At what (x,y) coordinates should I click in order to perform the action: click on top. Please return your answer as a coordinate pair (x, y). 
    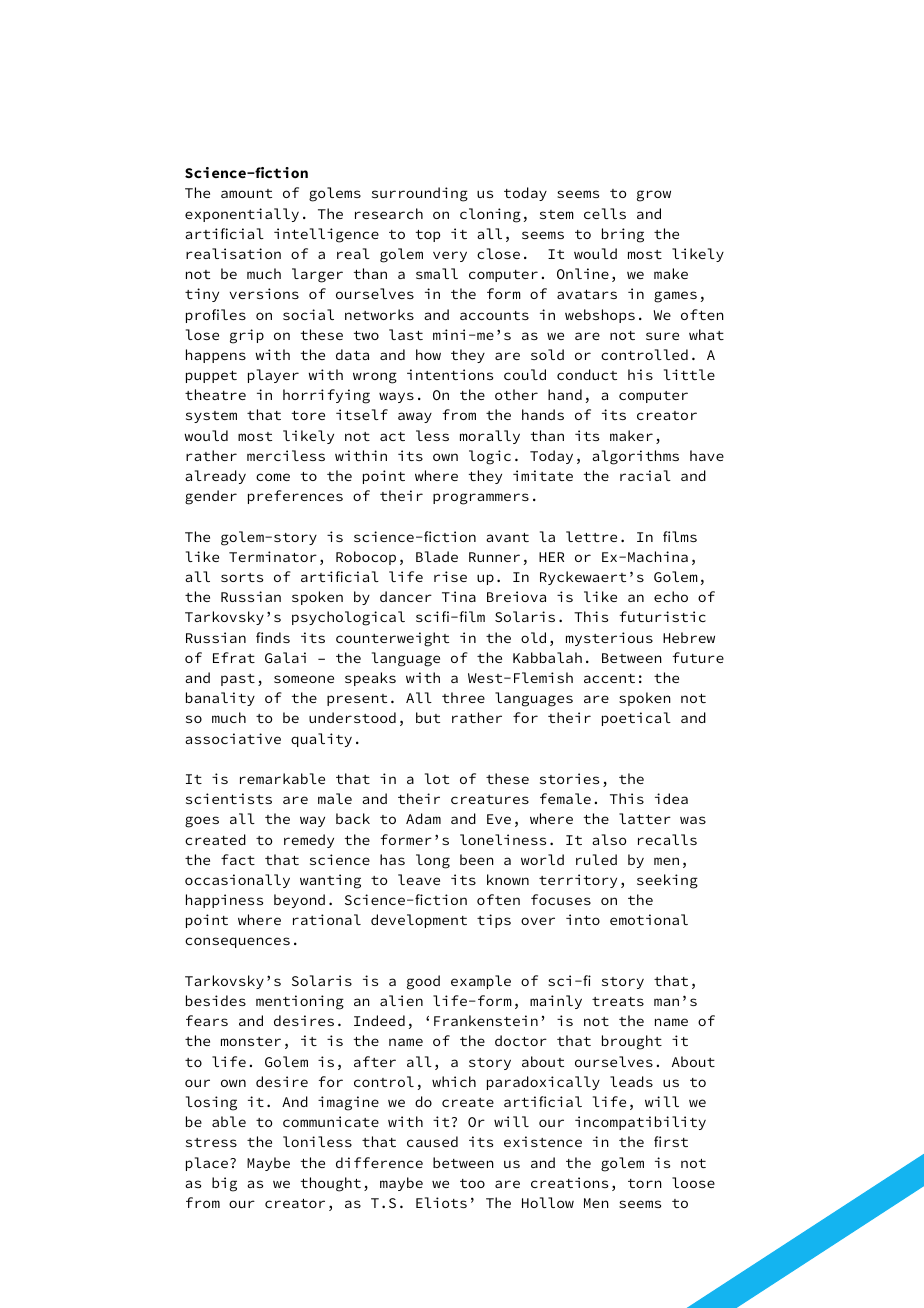
    Looking at the image, I should click on (428, 236).
